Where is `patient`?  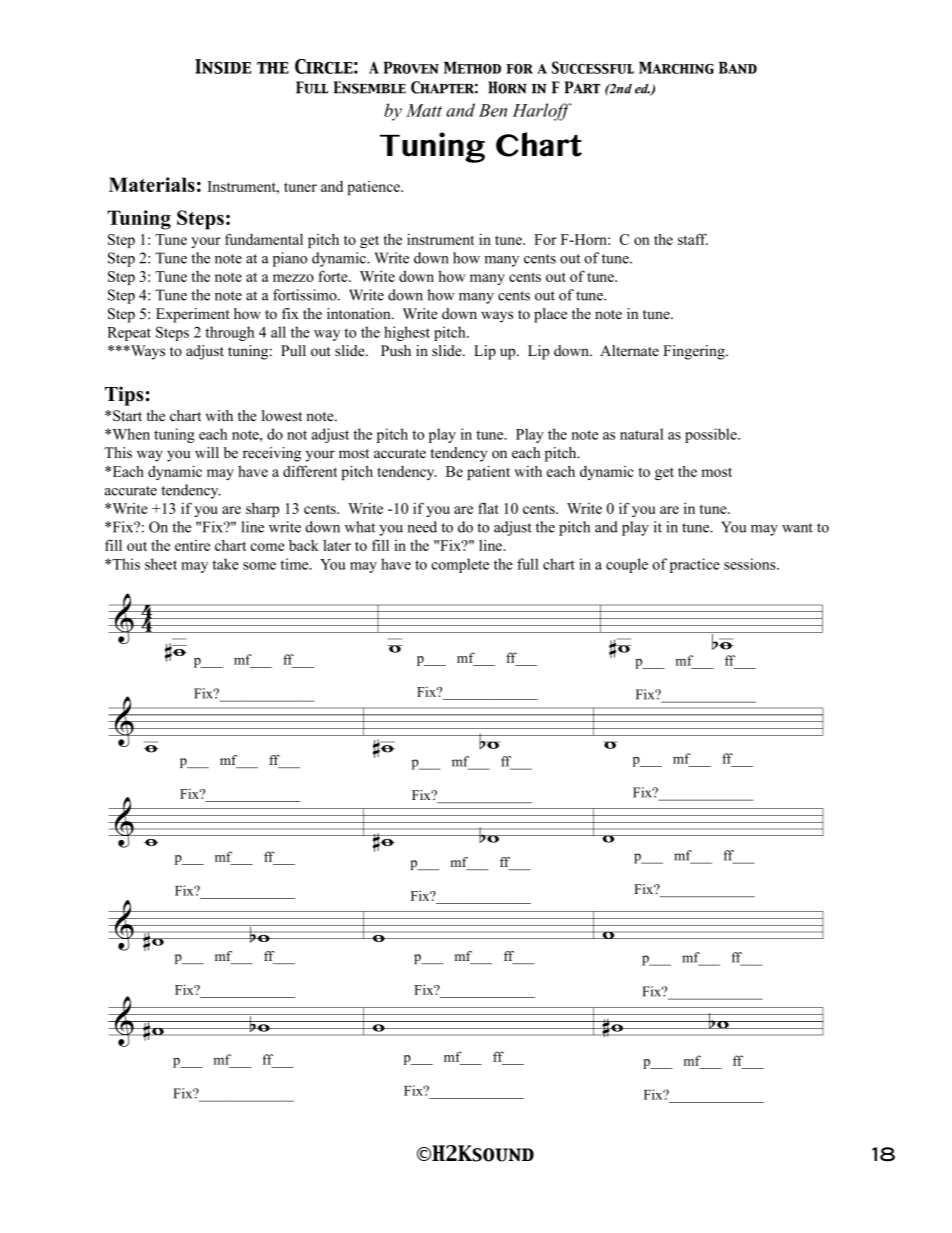
patient is located at coordinates (488, 472).
